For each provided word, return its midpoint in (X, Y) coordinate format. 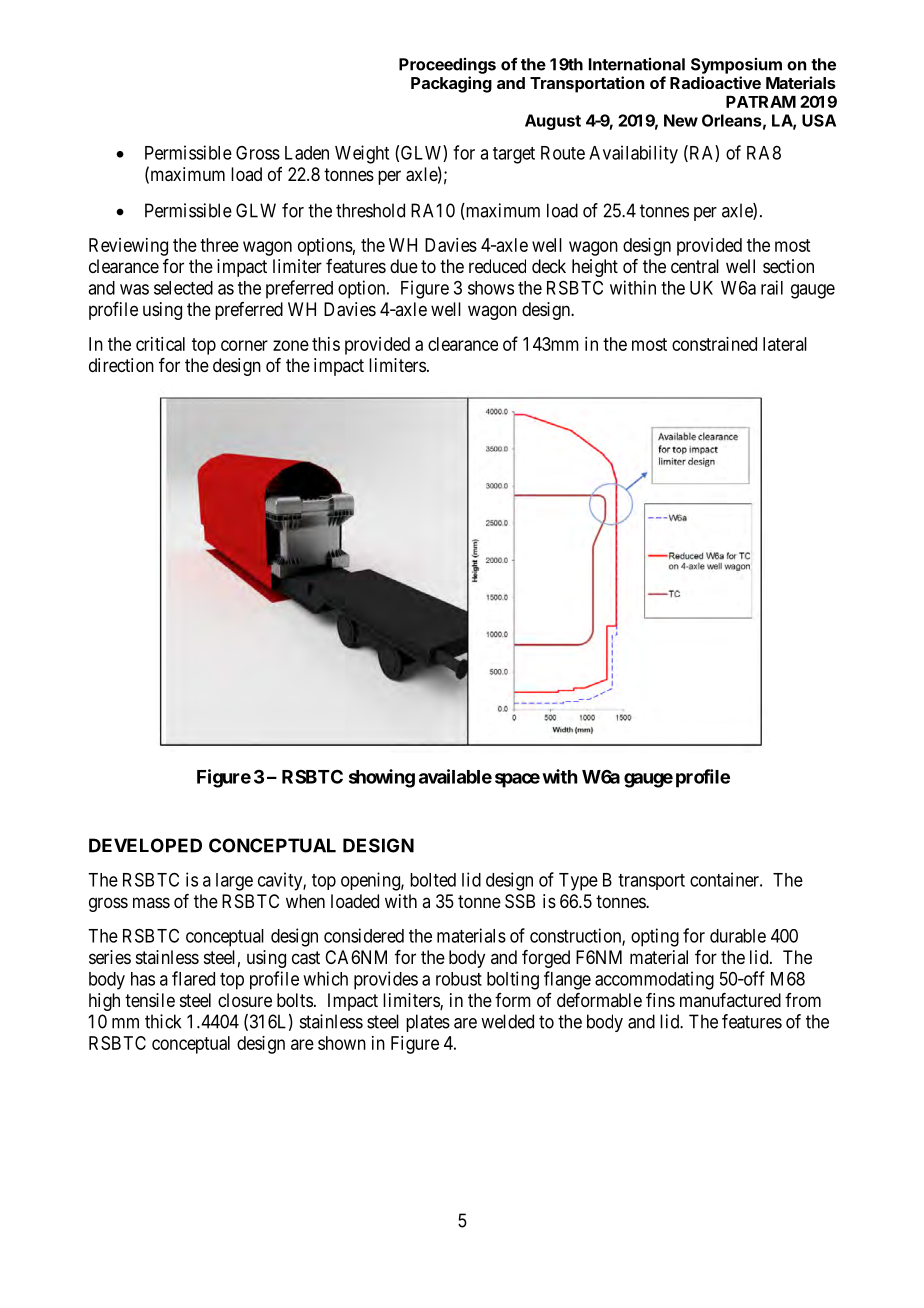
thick (163, 1021)
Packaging (451, 84)
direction (121, 365)
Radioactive (715, 82)
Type (578, 882)
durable (738, 936)
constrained (714, 344)
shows (491, 288)
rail (772, 287)
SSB (520, 901)
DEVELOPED (145, 845)
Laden (307, 153)
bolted (433, 880)
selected (183, 288)
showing (382, 778)
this (326, 344)
